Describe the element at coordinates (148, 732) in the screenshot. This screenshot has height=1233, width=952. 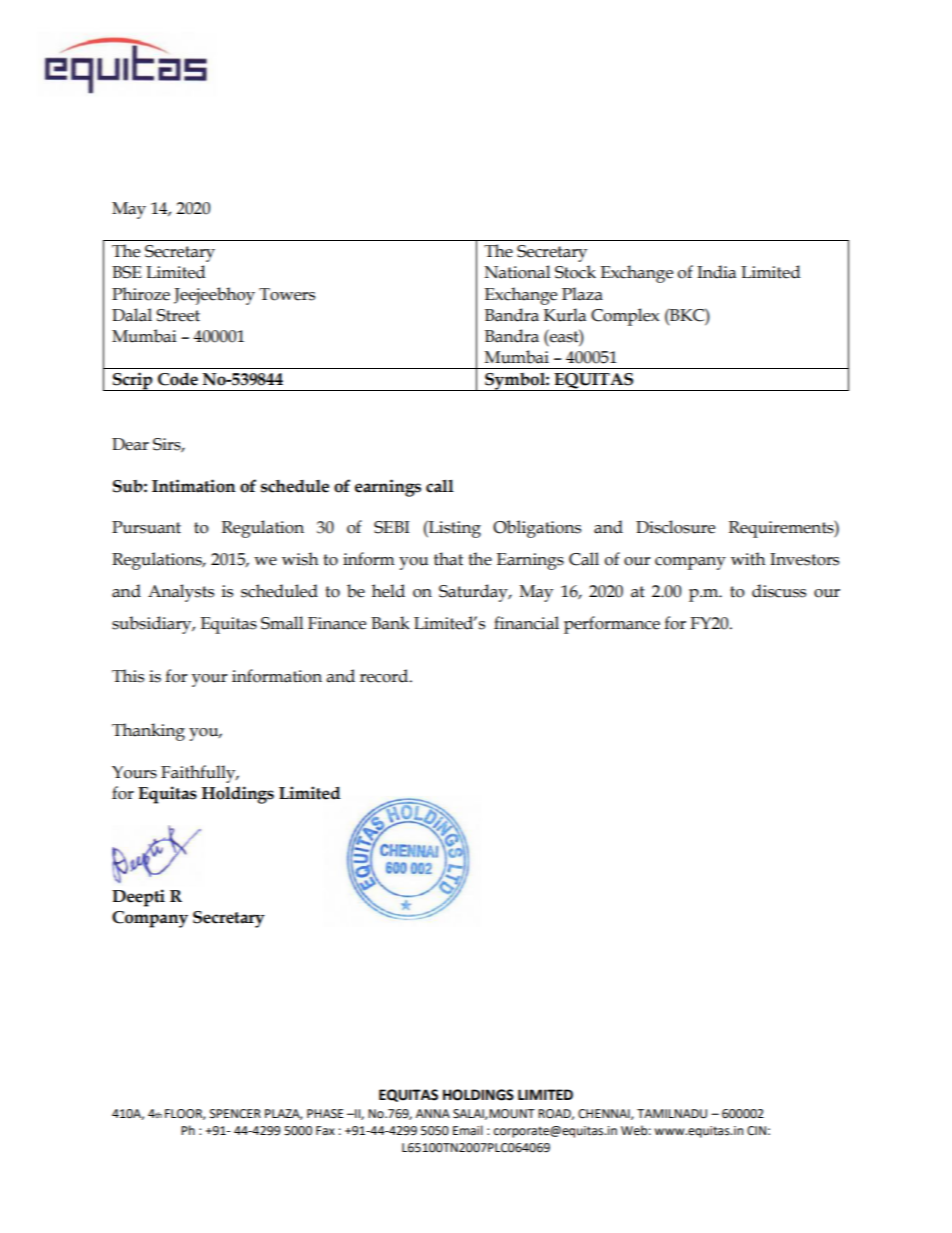
I see `Thanking` at that location.
